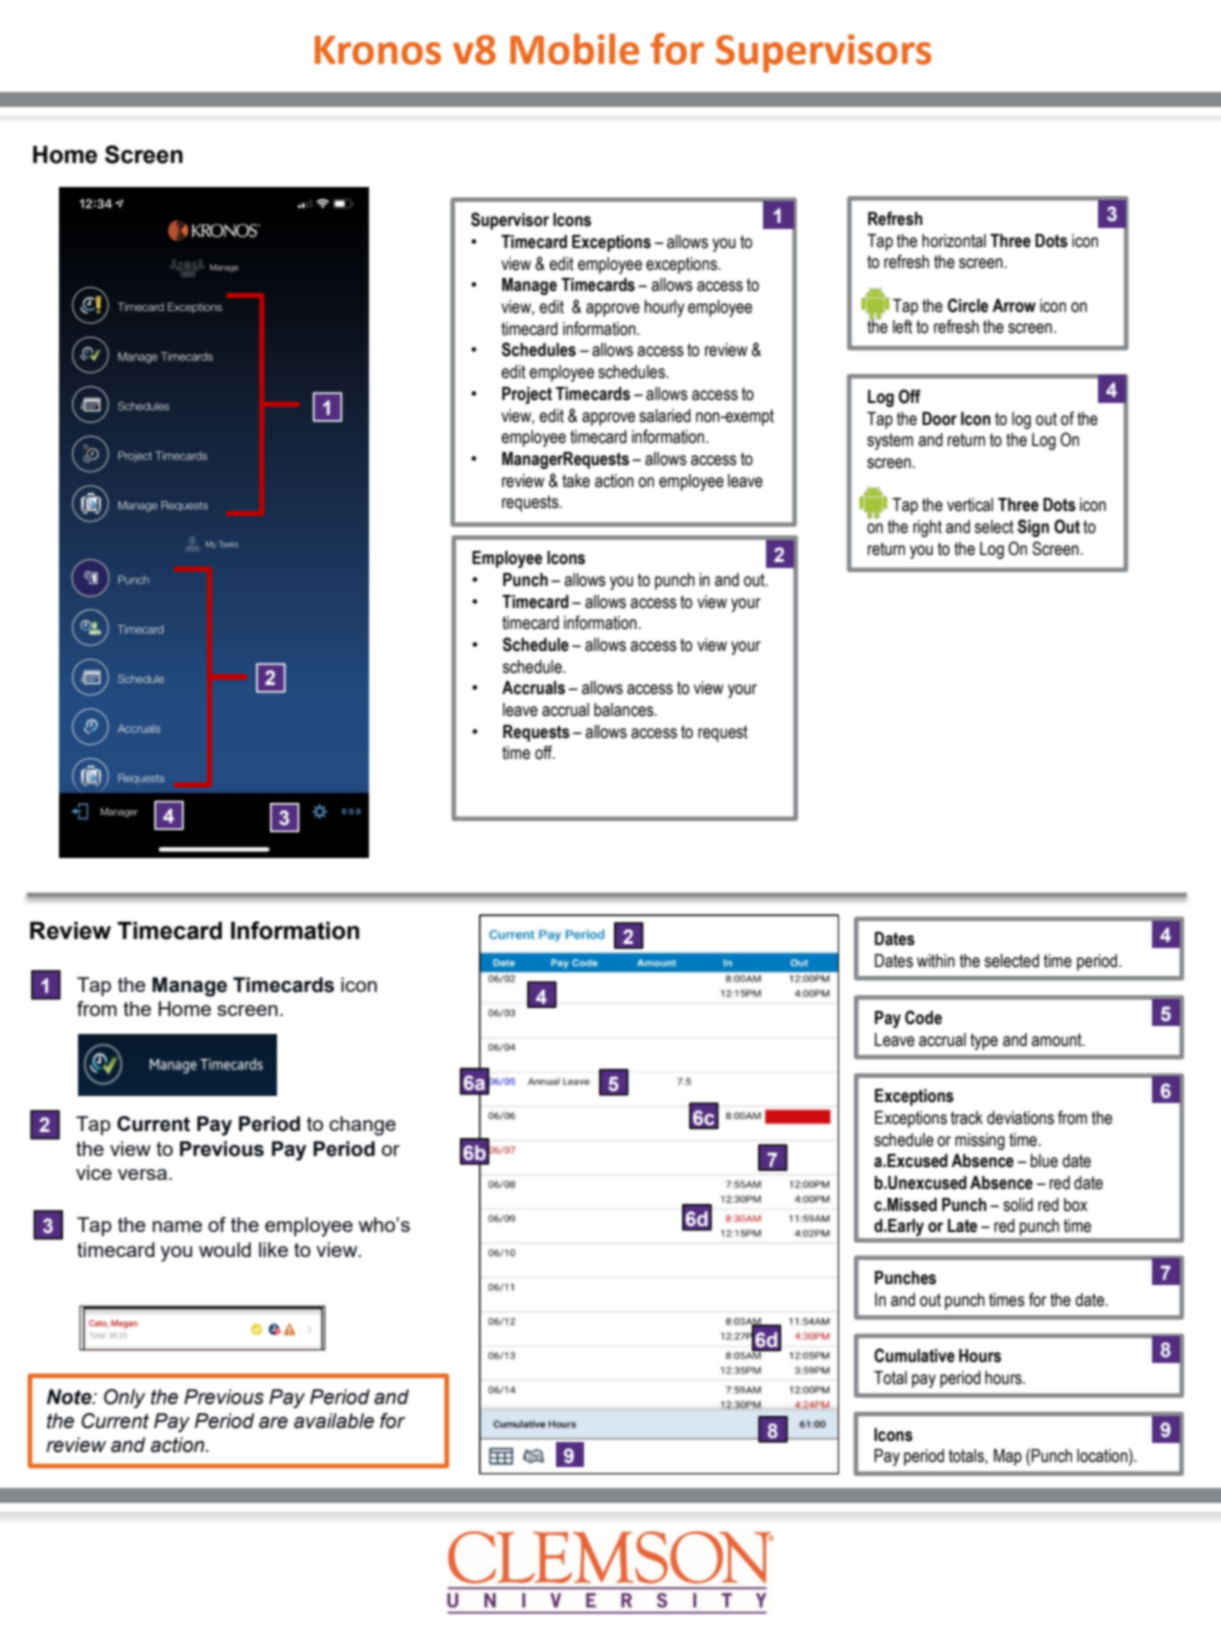 Image resolution: width=1221 pixels, height=1627 pixels. What do you see at coordinates (576, 481) in the screenshot?
I see `take` at bounding box center [576, 481].
